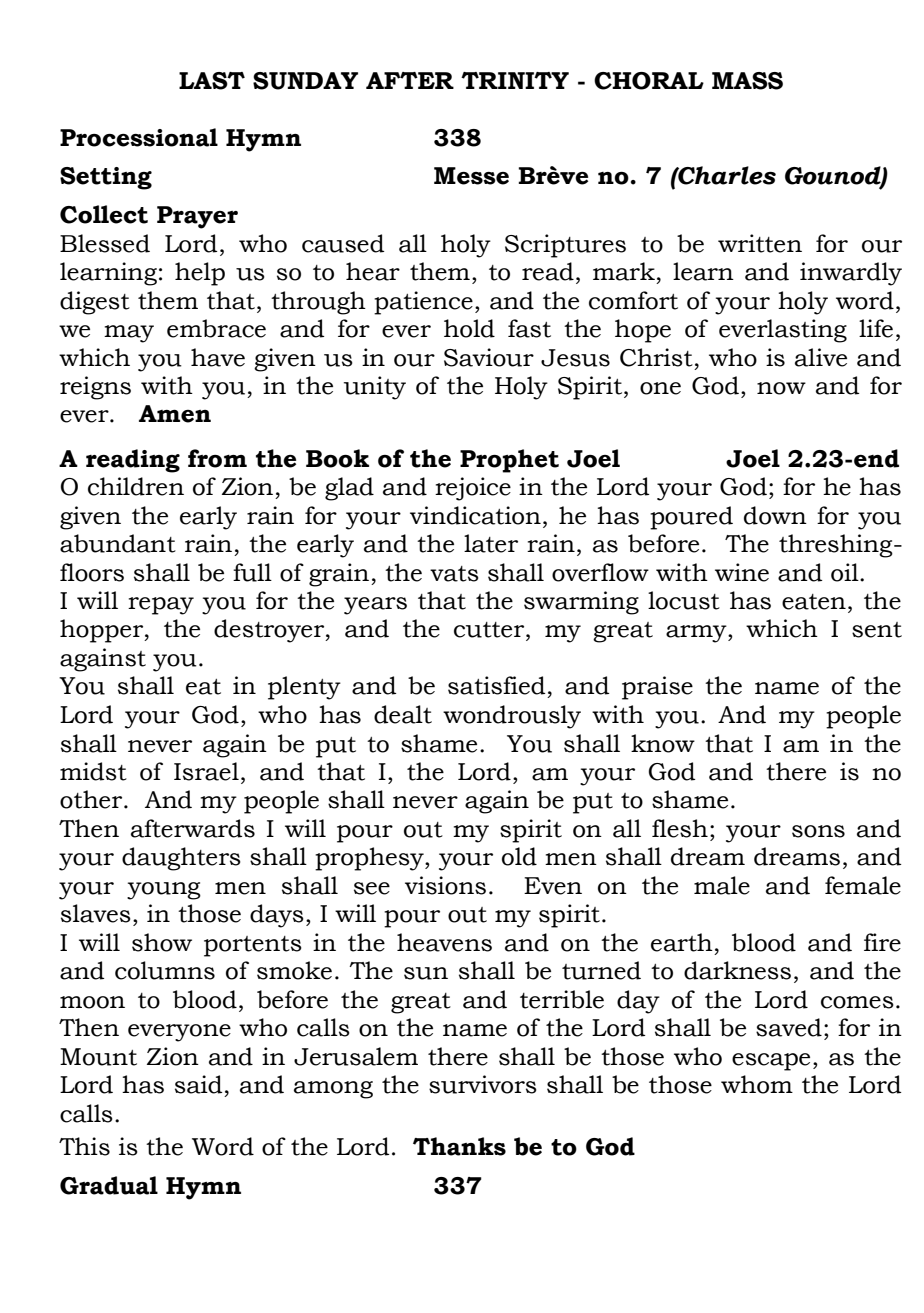 The width and height of the document is (924, 1313). What do you see at coordinates (161, 606) in the document?
I see `repay` at bounding box center [161, 606].
